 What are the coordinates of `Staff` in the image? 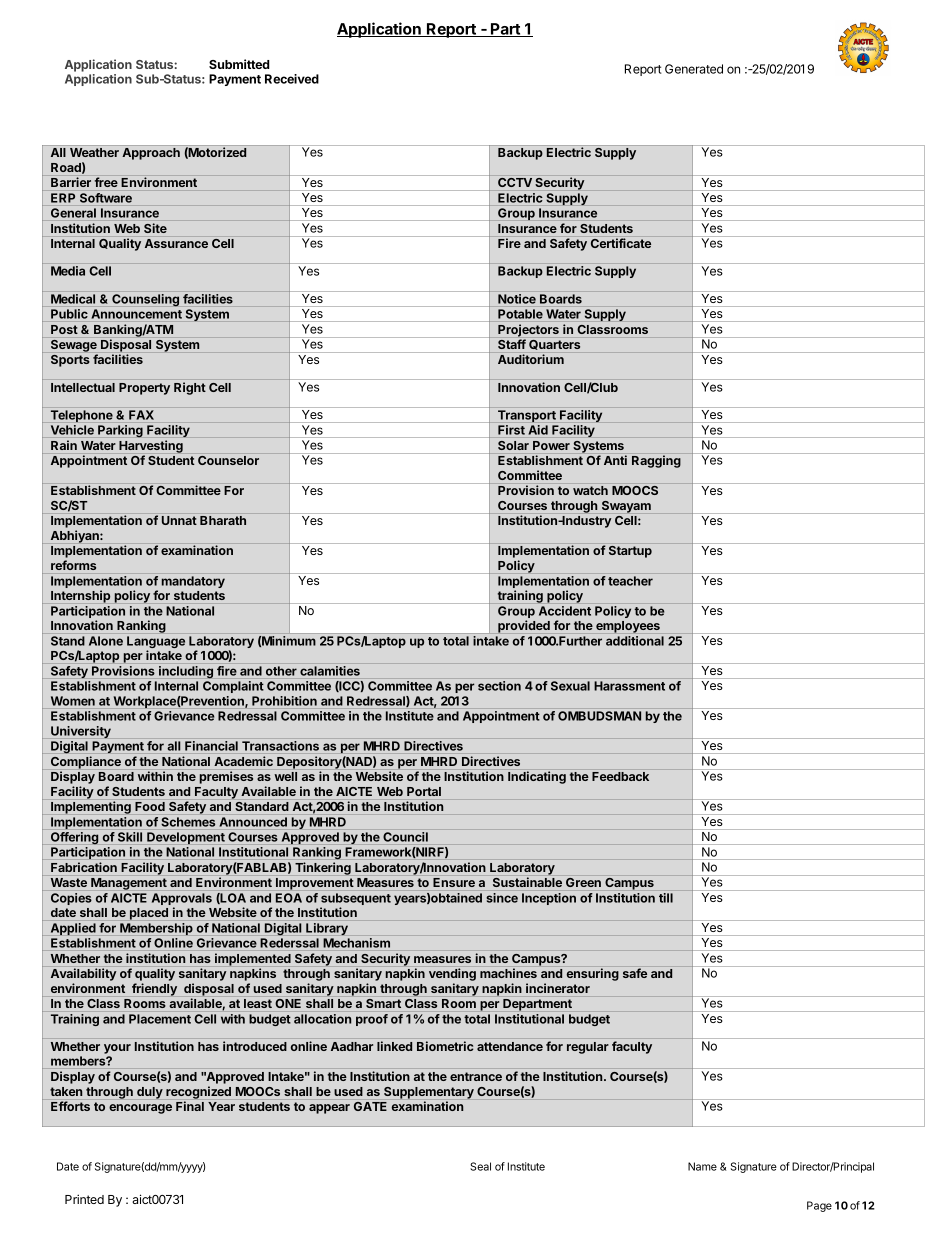 It's located at (512, 344).
